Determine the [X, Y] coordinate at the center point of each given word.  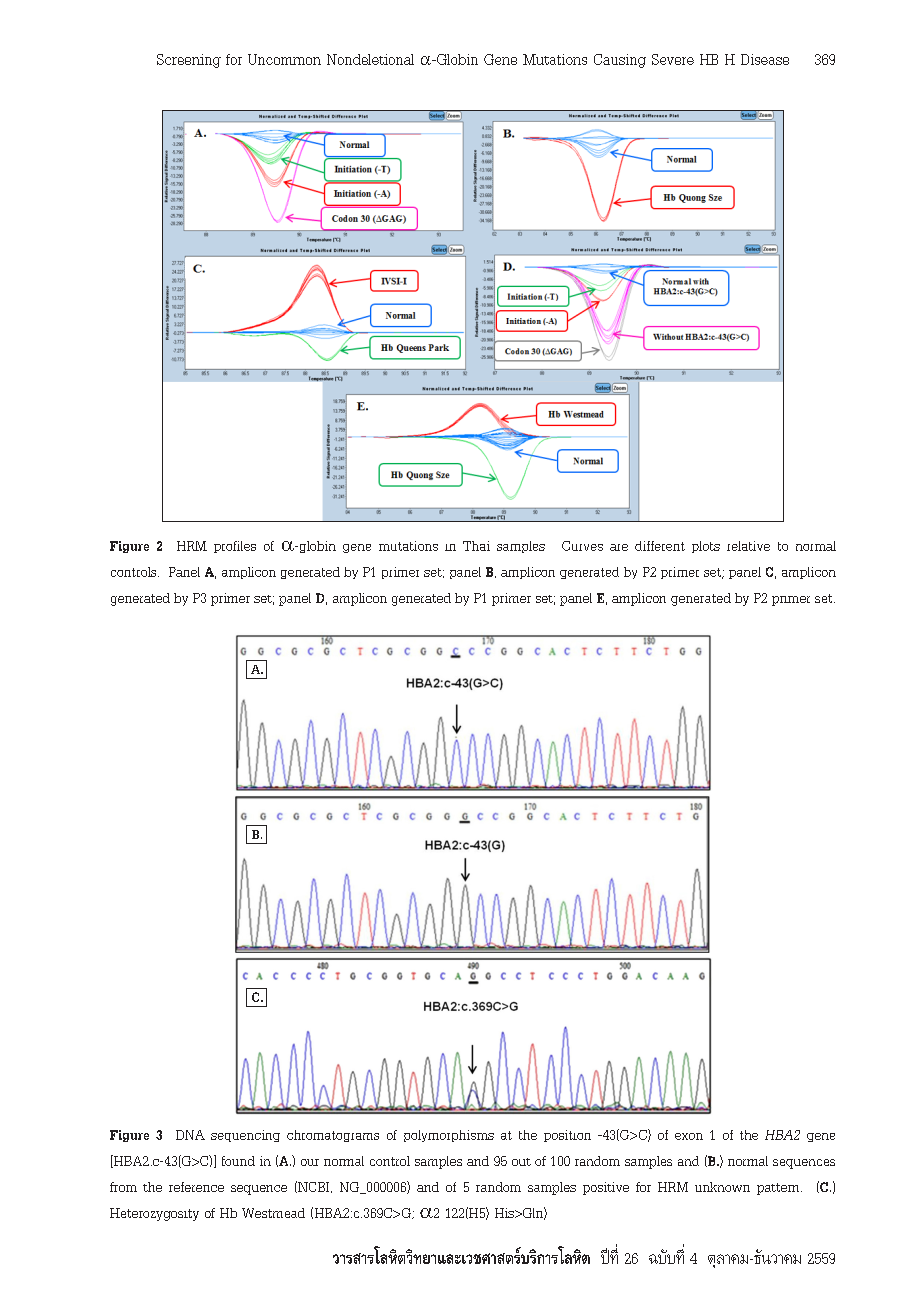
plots [706, 547]
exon [689, 1136]
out [521, 1162]
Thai [476, 546]
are [619, 547]
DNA [190, 1135]
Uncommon [284, 59]
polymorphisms [449, 1136]
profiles [235, 547]
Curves [582, 546]
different [660, 546]
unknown [722, 1187]
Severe [673, 59]
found [238, 1161]
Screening [189, 61]
